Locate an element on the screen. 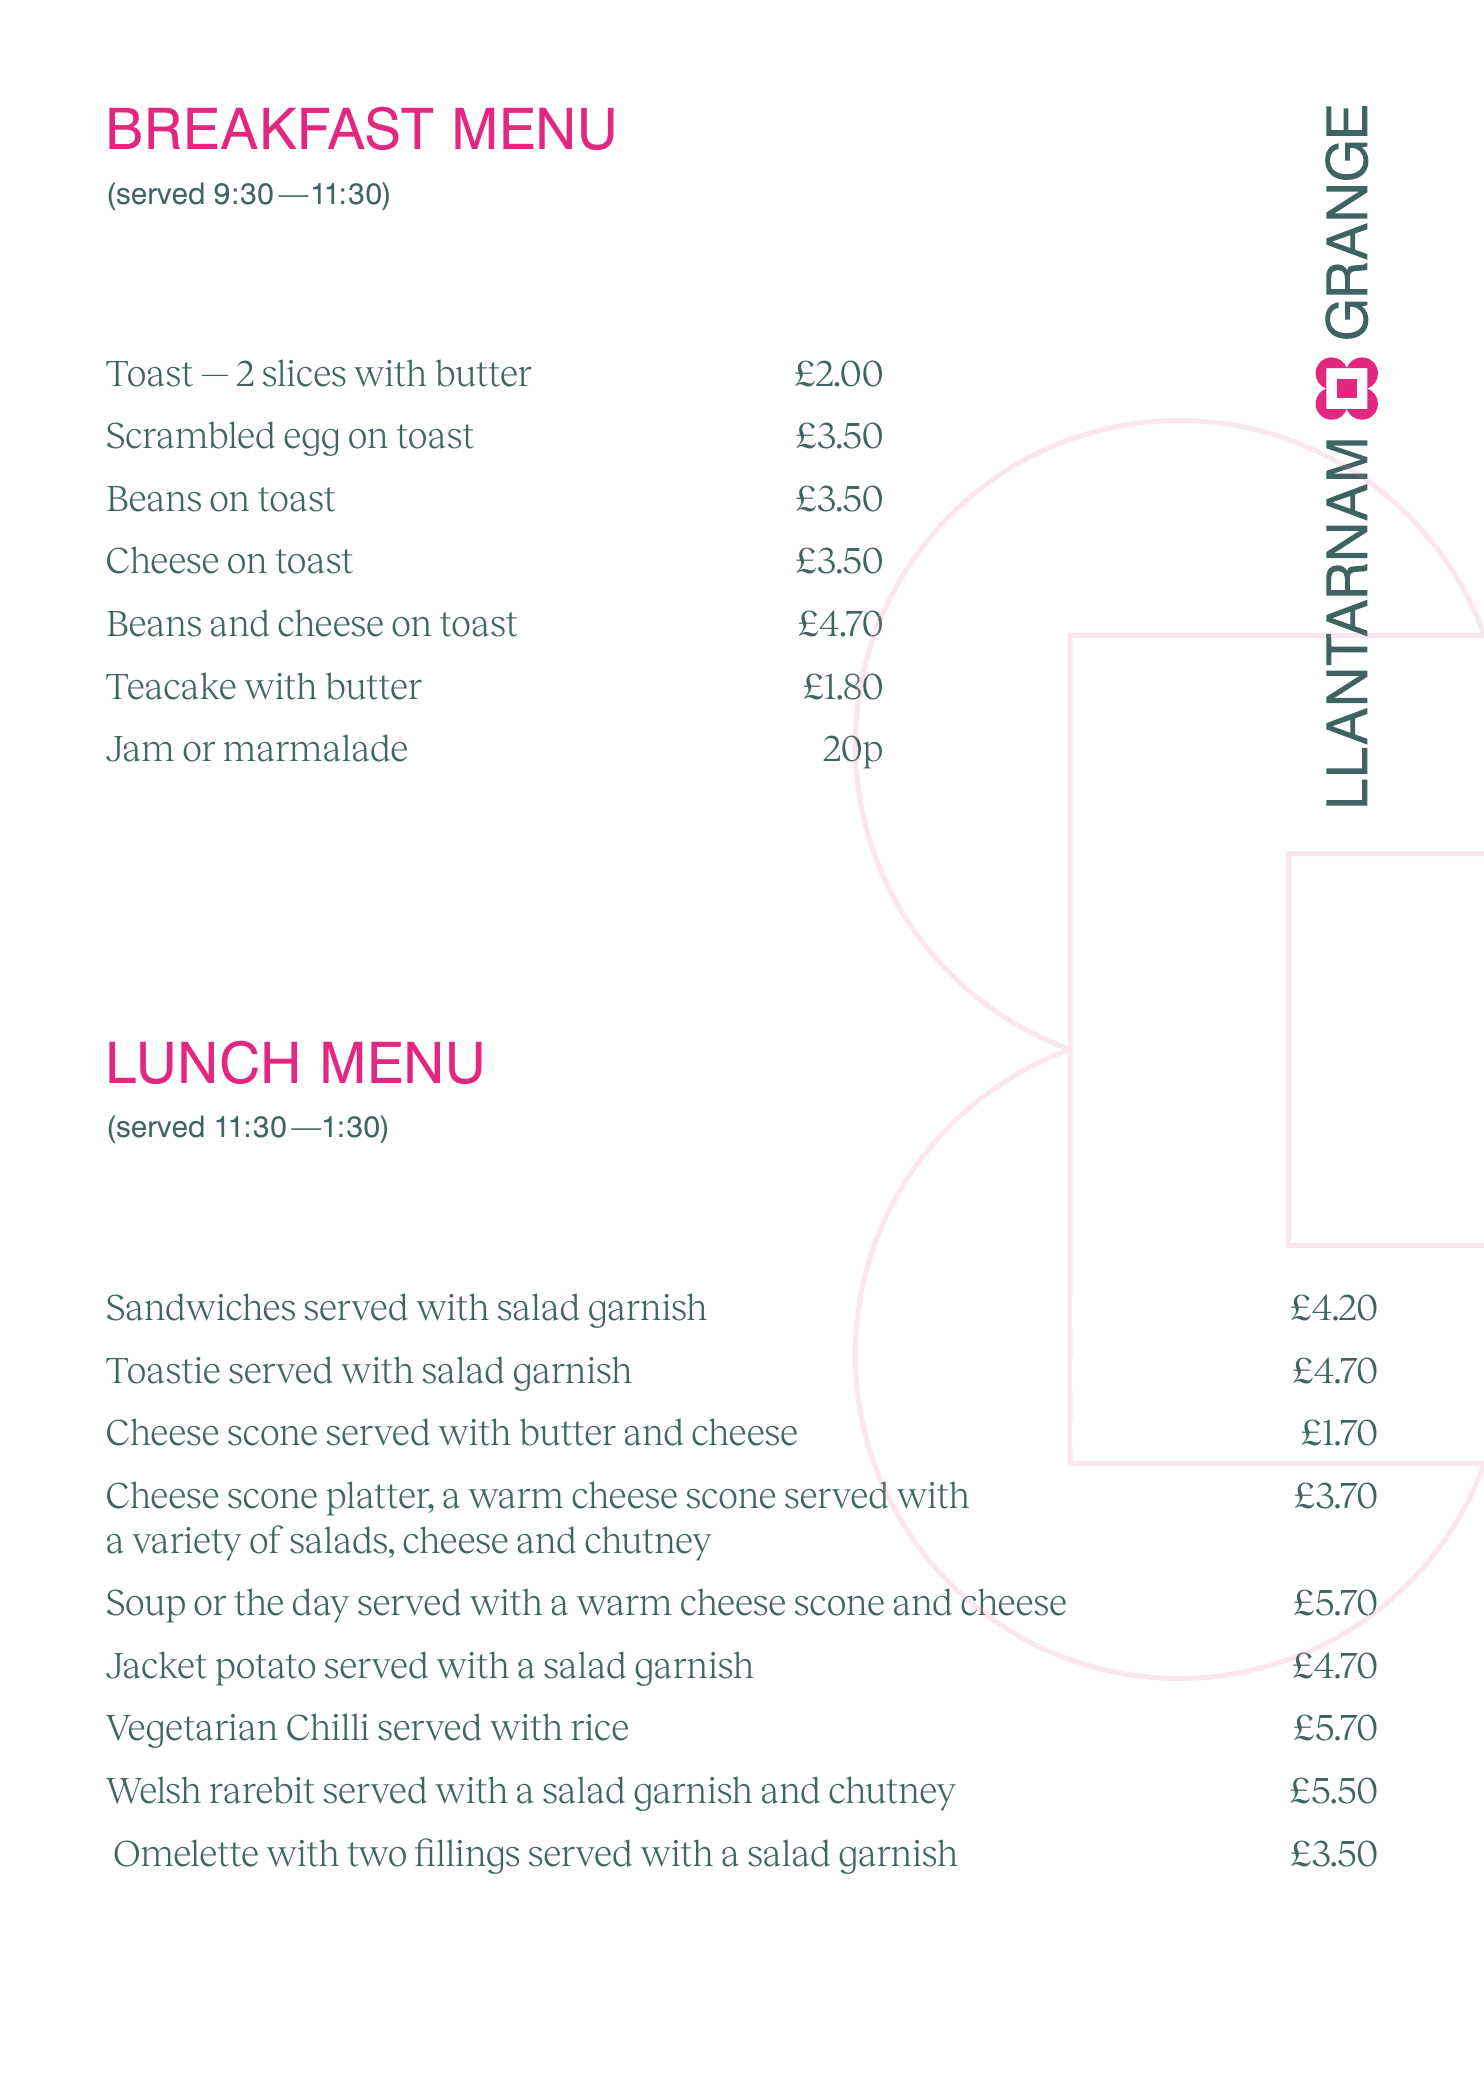  variety is located at coordinates (186, 1544).
